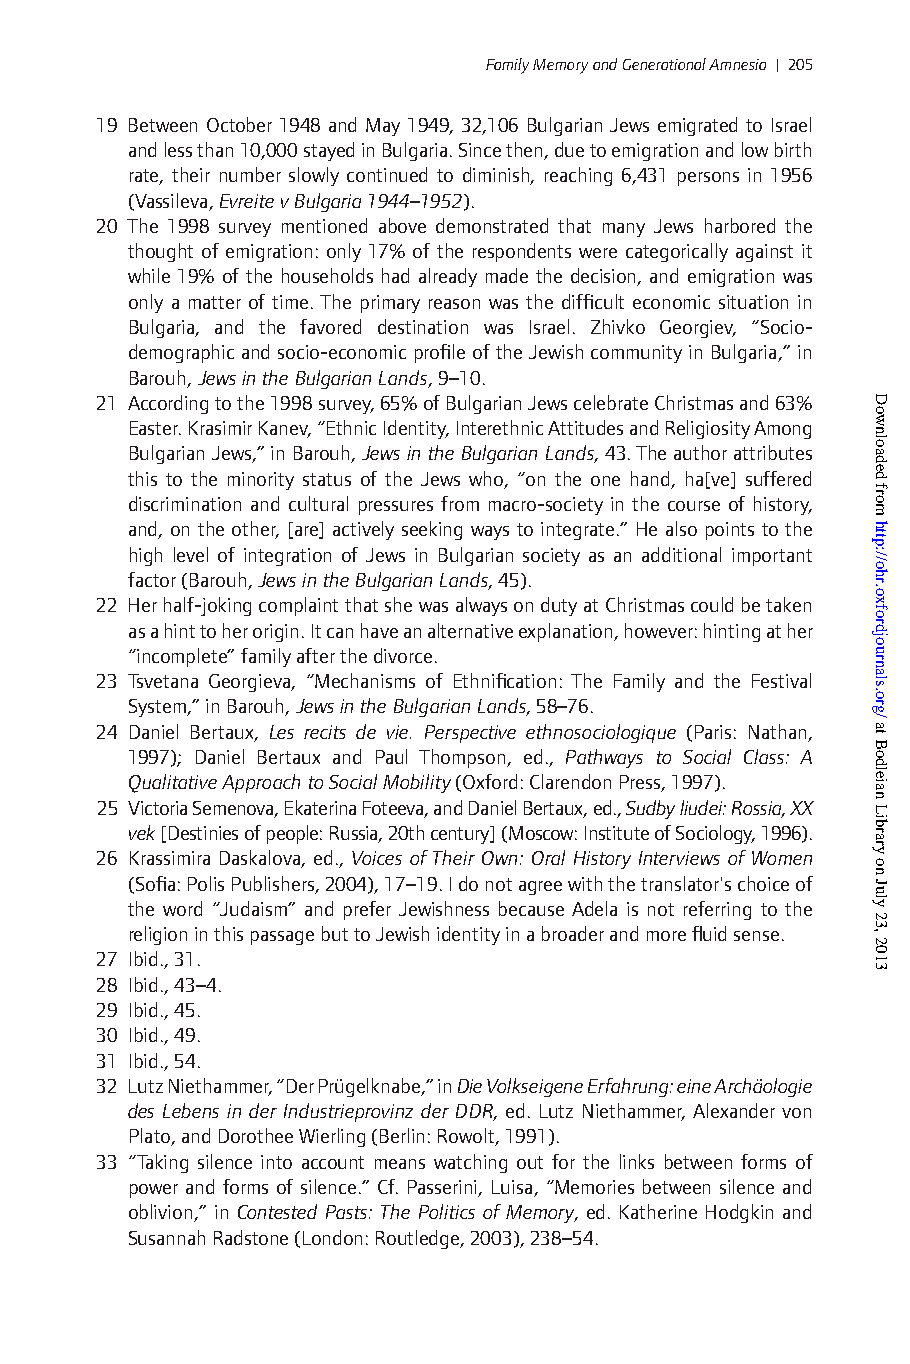 The width and height of the page is (910, 1364). I want to click on Since, so click(480, 150).
